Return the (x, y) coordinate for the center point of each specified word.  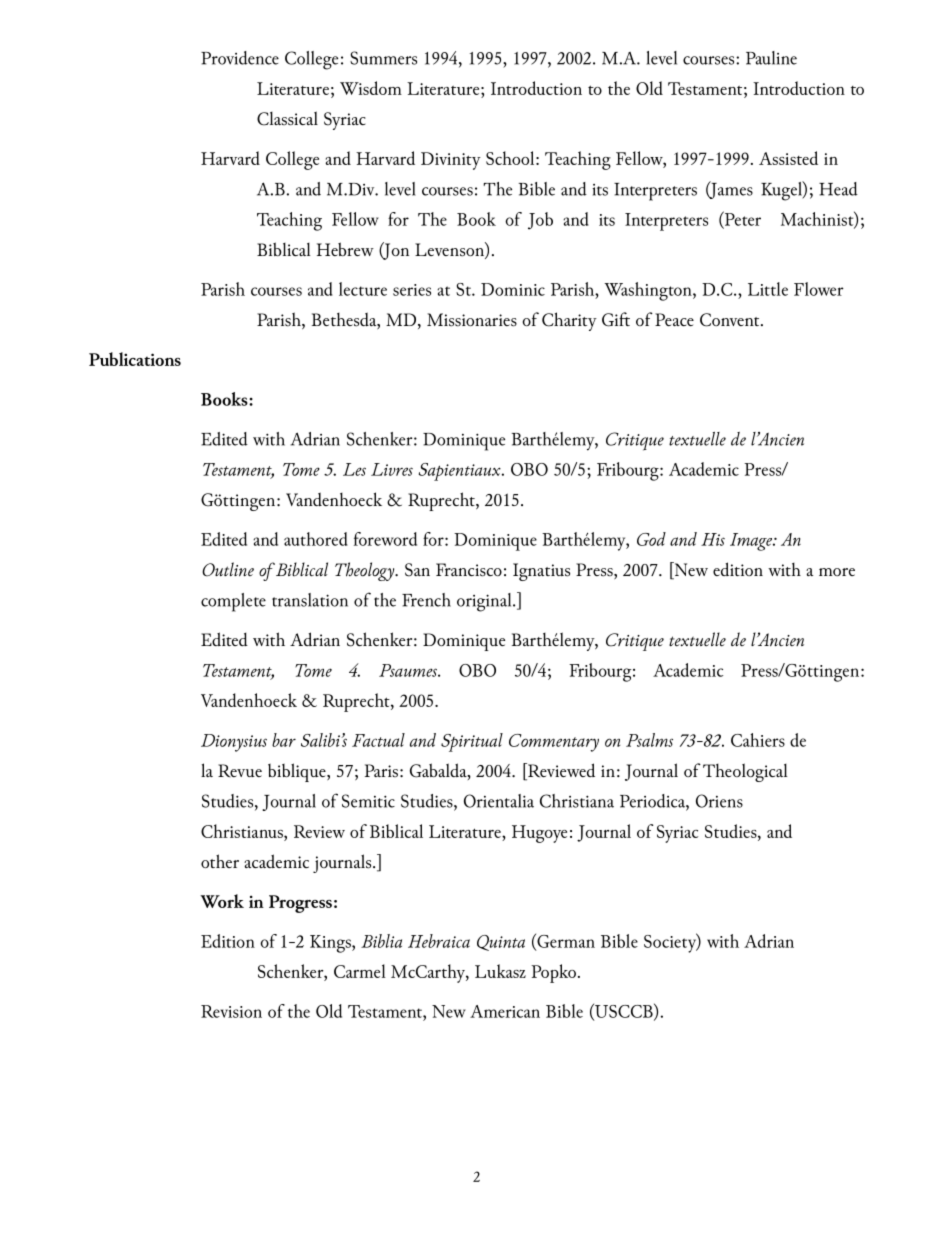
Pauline (771, 58)
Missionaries (472, 320)
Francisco (469, 570)
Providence (240, 58)
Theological (745, 772)
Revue (240, 770)
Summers (383, 58)
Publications (135, 359)
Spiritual (472, 742)
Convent (731, 320)
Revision (231, 1011)
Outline (228, 569)
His (713, 539)
